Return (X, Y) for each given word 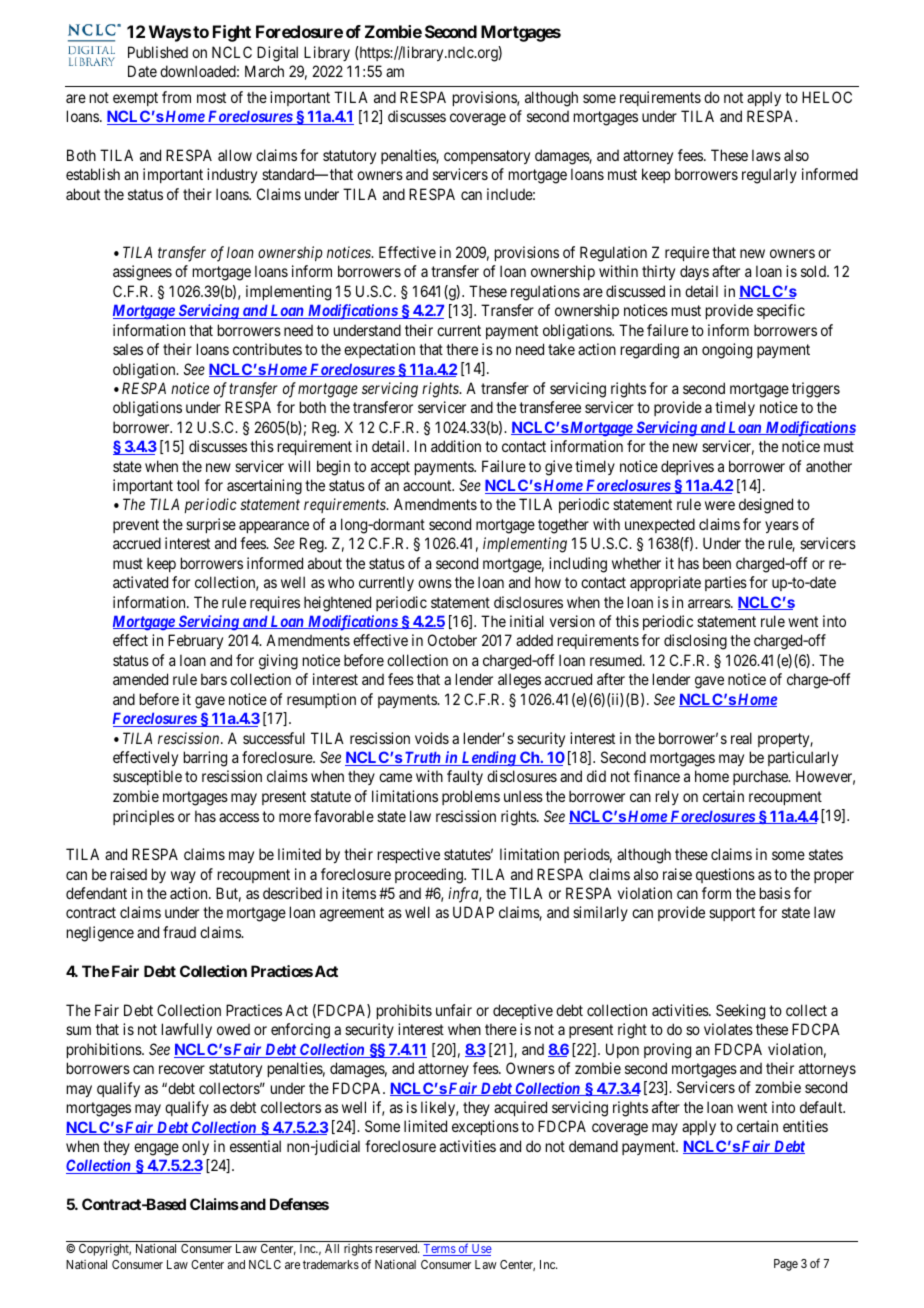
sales (128, 349)
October (452, 640)
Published (158, 52)
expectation (379, 350)
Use (481, 1250)
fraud (179, 932)
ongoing (727, 351)
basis (775, 893)
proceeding (430, 876)
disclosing (695, 642)
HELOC (827, 97)
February (195, 641)
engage (156, 1149)
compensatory (487, 157)
